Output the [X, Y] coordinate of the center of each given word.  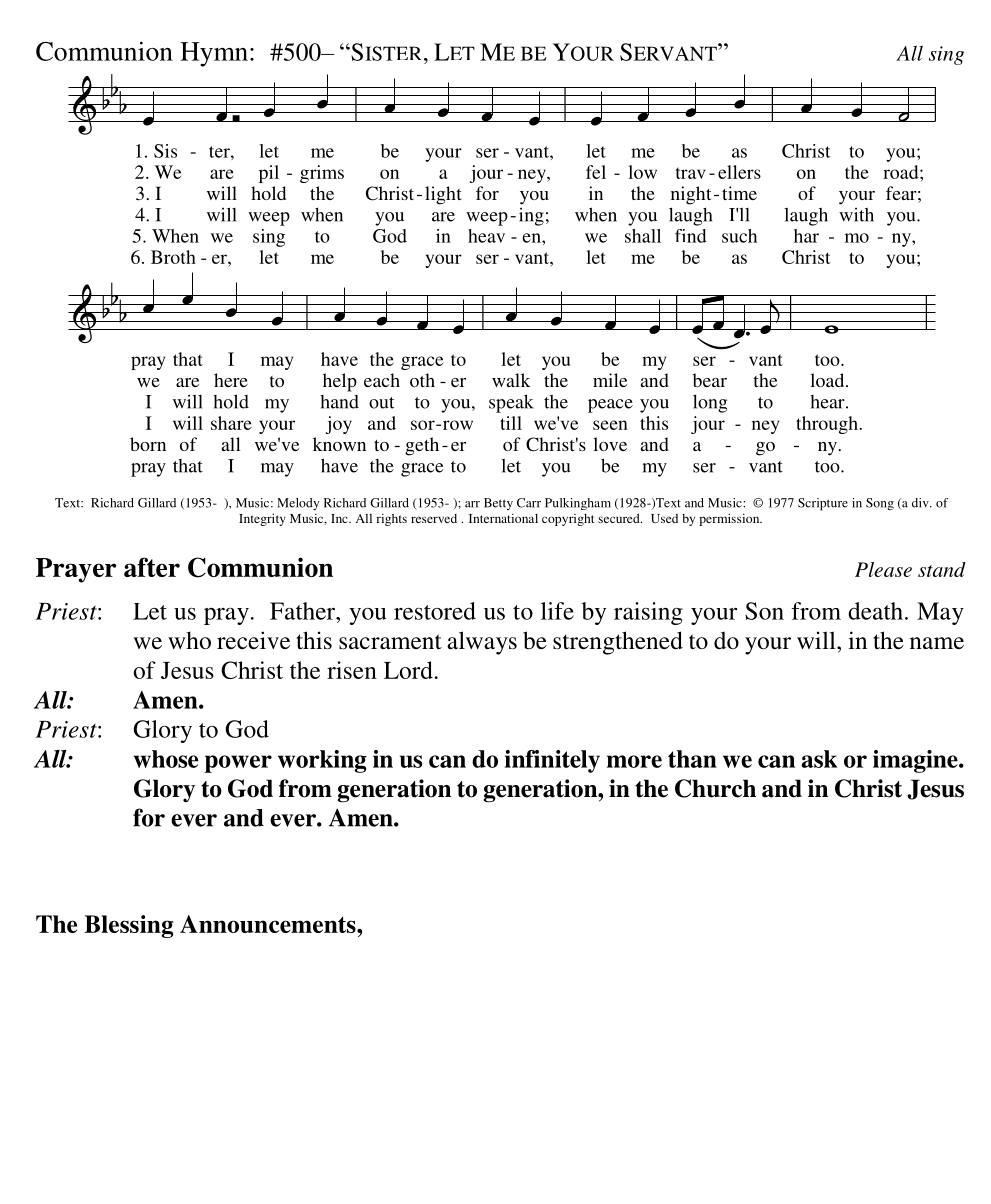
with [856, 215]
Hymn [214, 54]
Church [715, 788]
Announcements [269, 924]
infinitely [552, 761]
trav [690, 173]
